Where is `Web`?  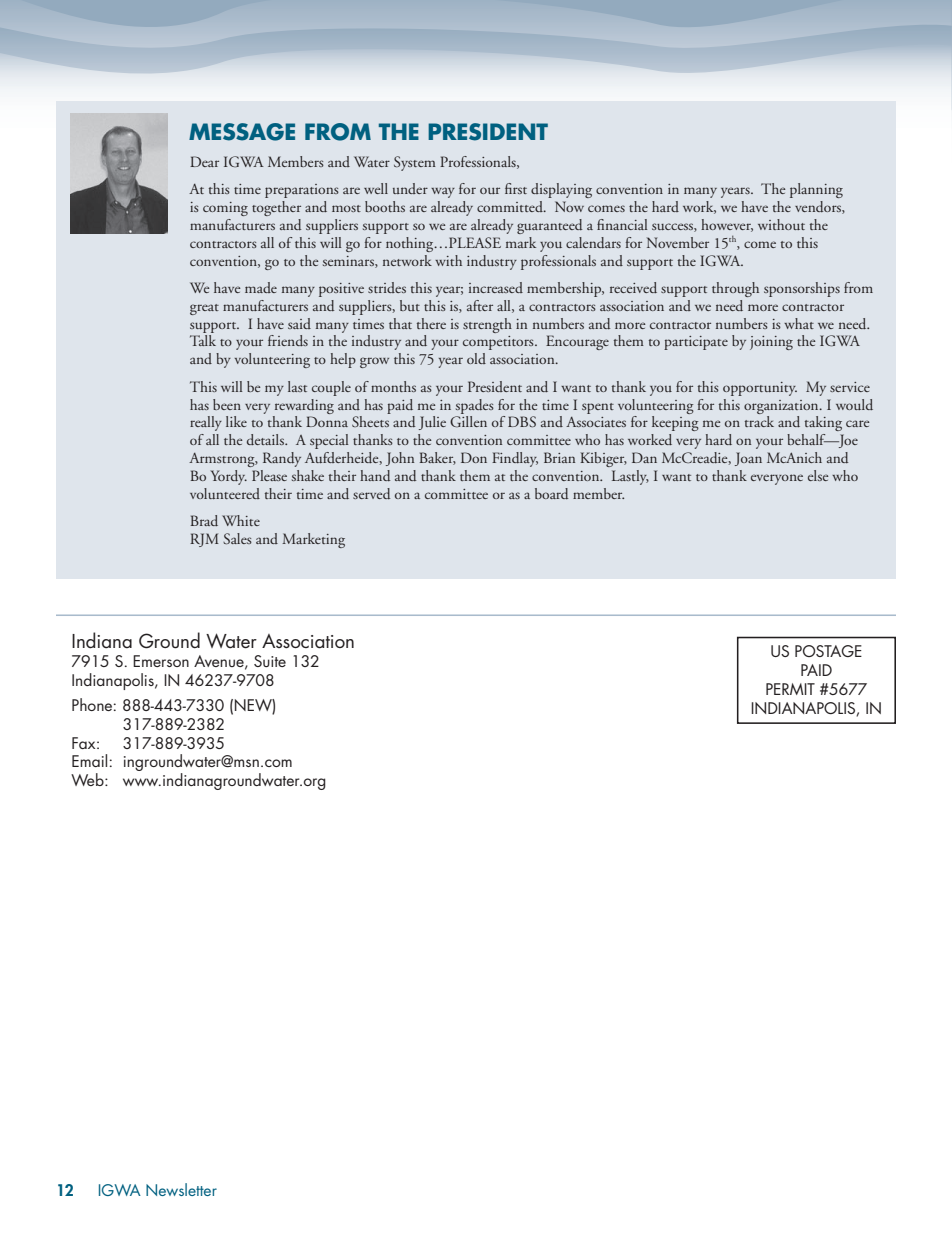
Web is located at coordinates (88, 779).
